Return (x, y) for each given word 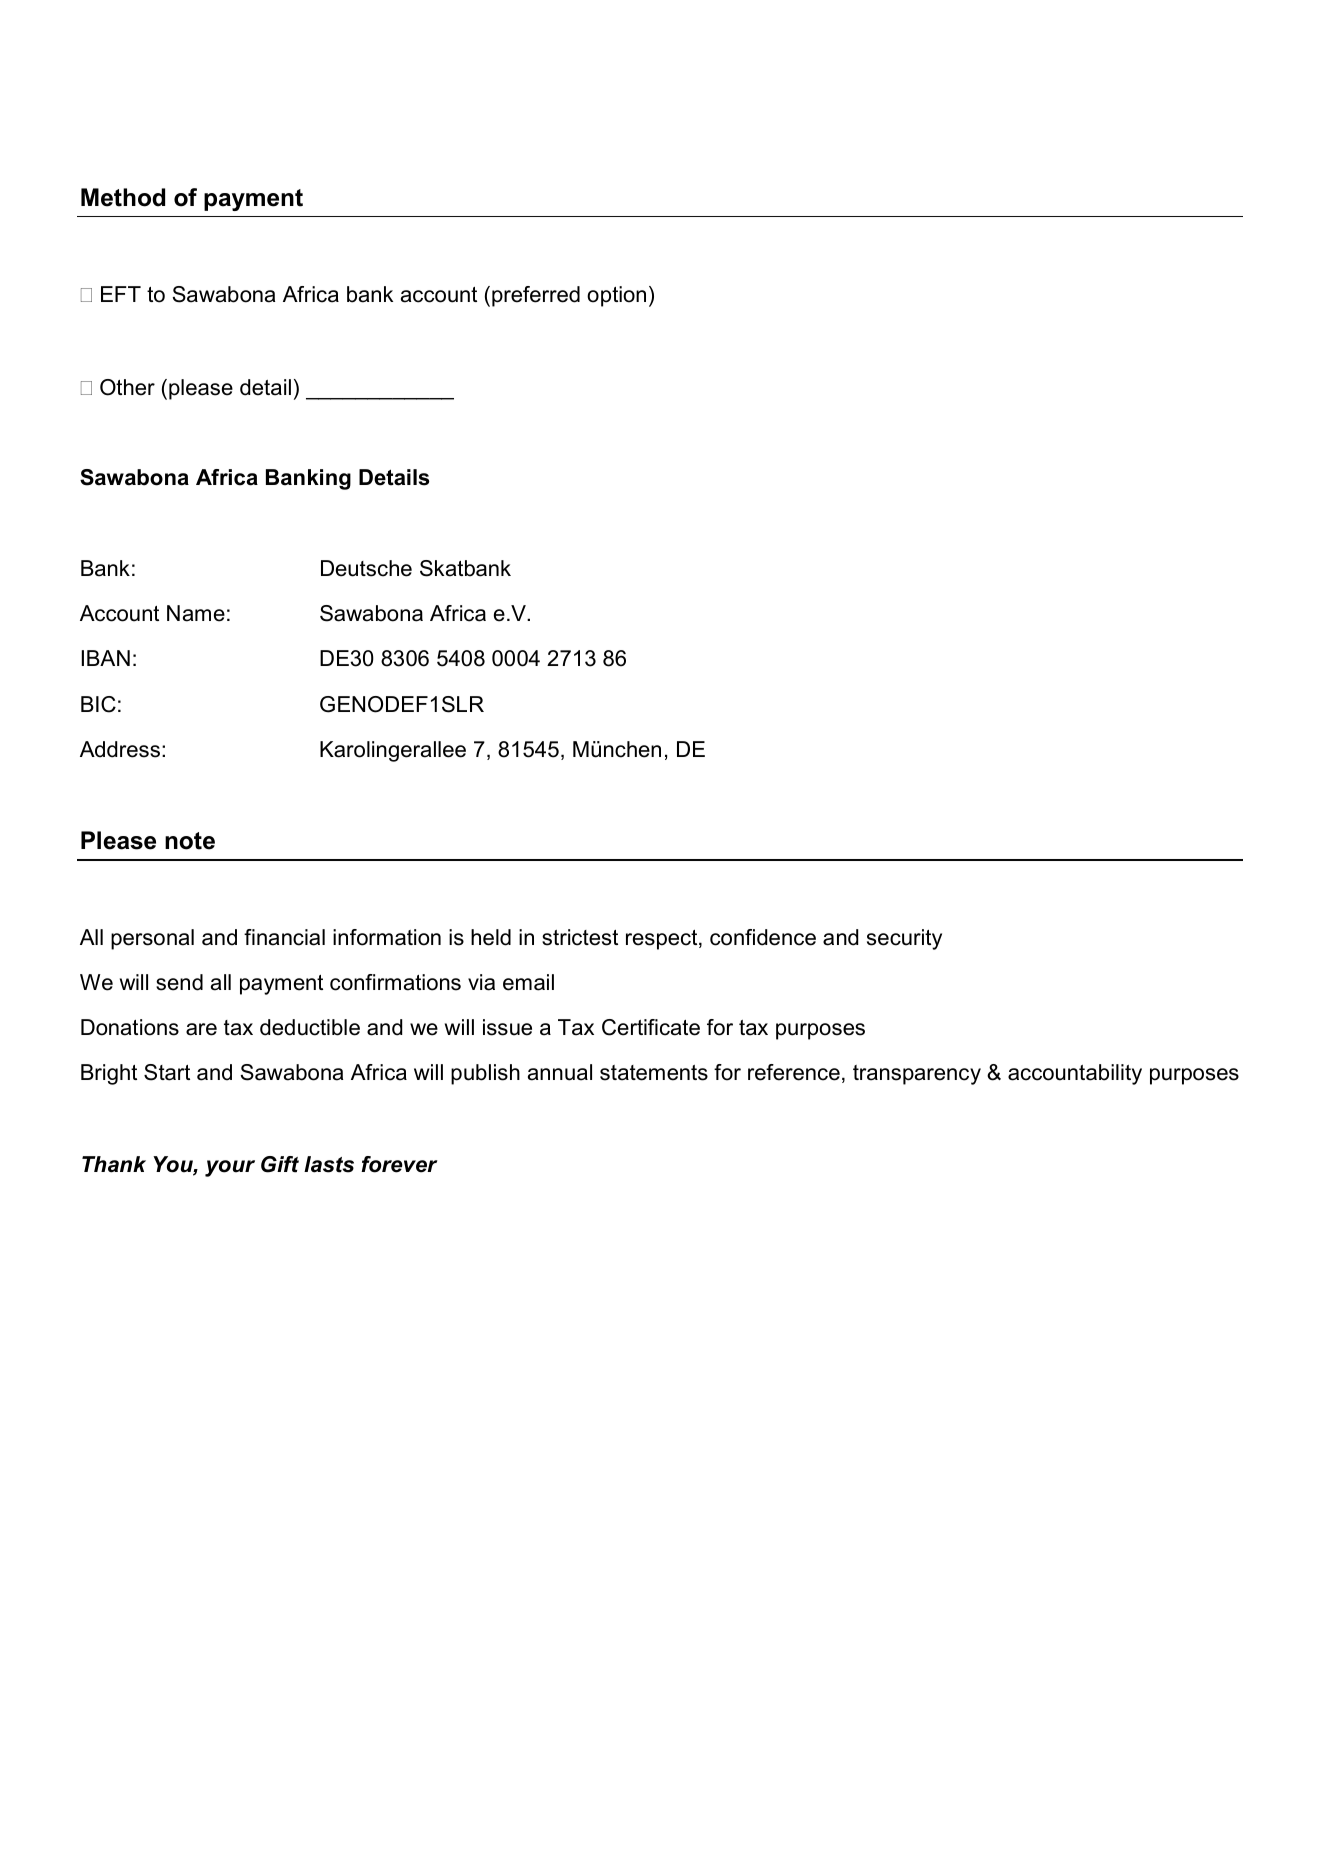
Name (196, 613)
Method (123, 197)
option (616, 296)
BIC (98, 704)
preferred (536, 296)
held (491, 937)
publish (485, 1074)
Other (127, 387)
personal (152, 939)
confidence (763, 937)
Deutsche (366, 568)
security (904, 939)
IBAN (106, 658)
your (230, 1168)
